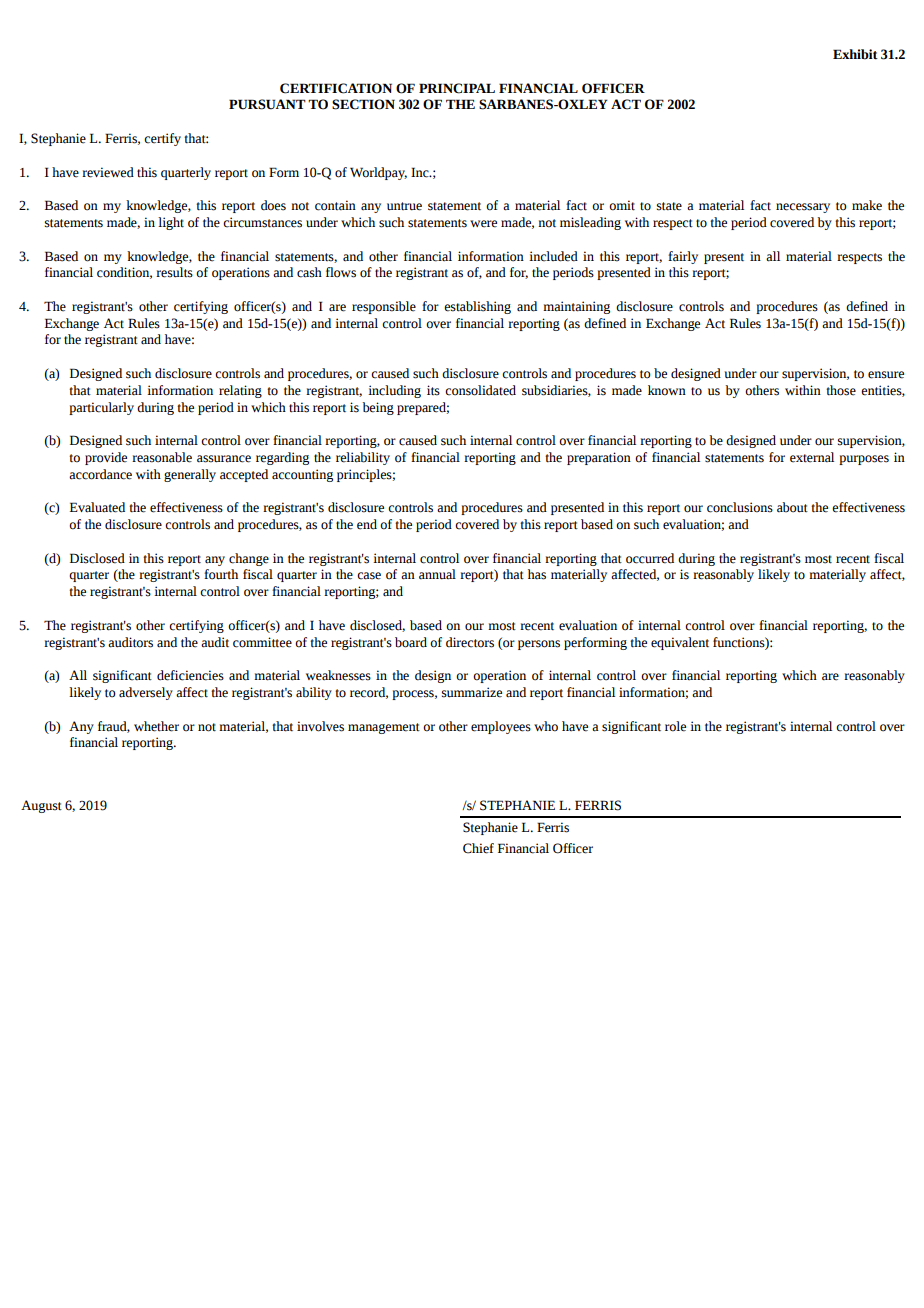  What do you see at coordinates (41, 806) in the document?
I see `August` at bounding box center [41, 806].
